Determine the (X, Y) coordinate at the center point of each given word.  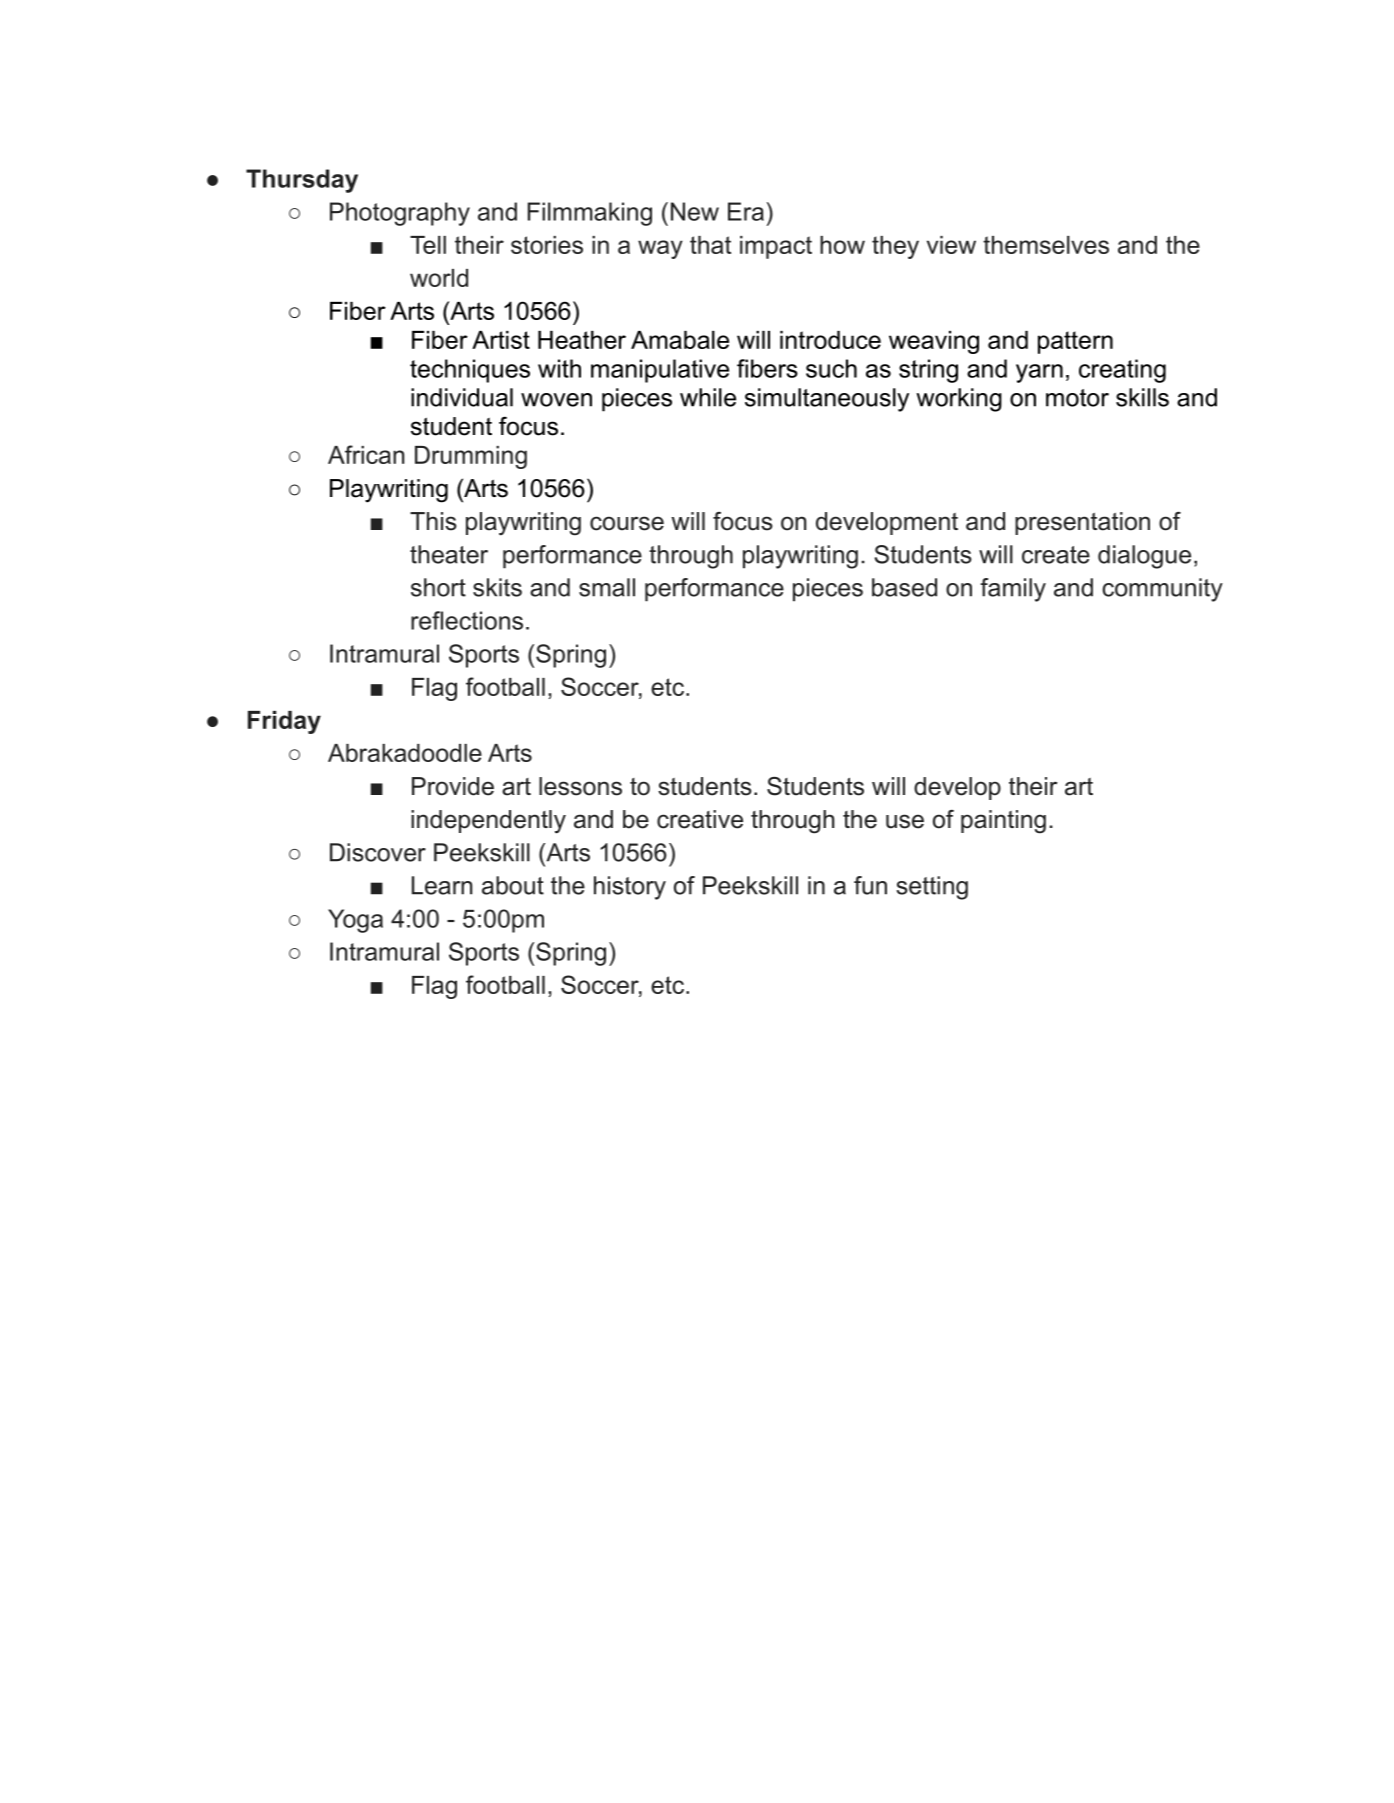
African (366, 454)
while (708, 397)
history (630, 888)
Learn (442, 885)
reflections (467, 620)
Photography (400, 214)
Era (746, 211)
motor (1077, 398)
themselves (1046, 245)
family (1013, 590)
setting (932, 888)
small (607, 587)
